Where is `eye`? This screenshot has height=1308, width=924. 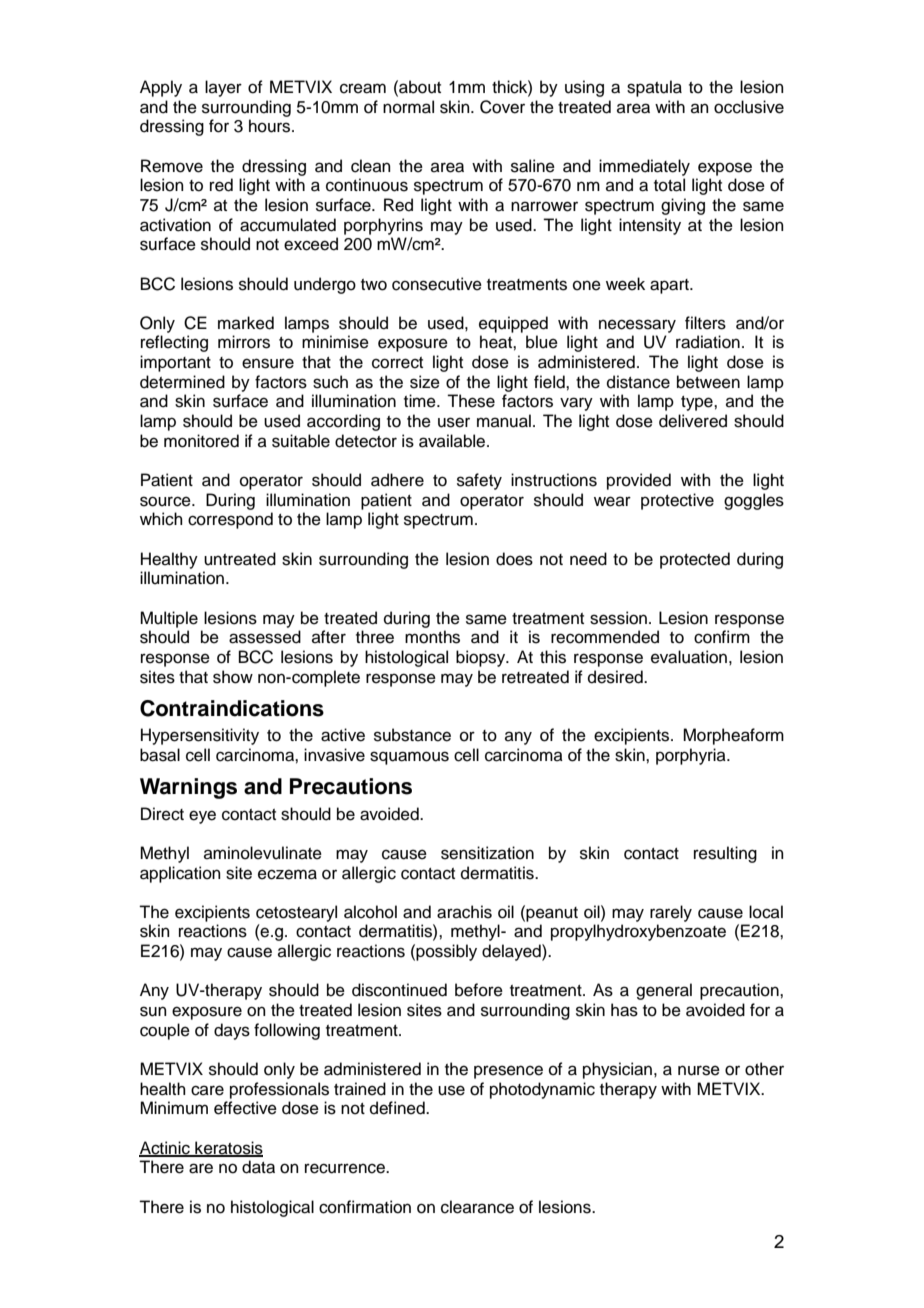
eye is located at coordinates (202, 817).
